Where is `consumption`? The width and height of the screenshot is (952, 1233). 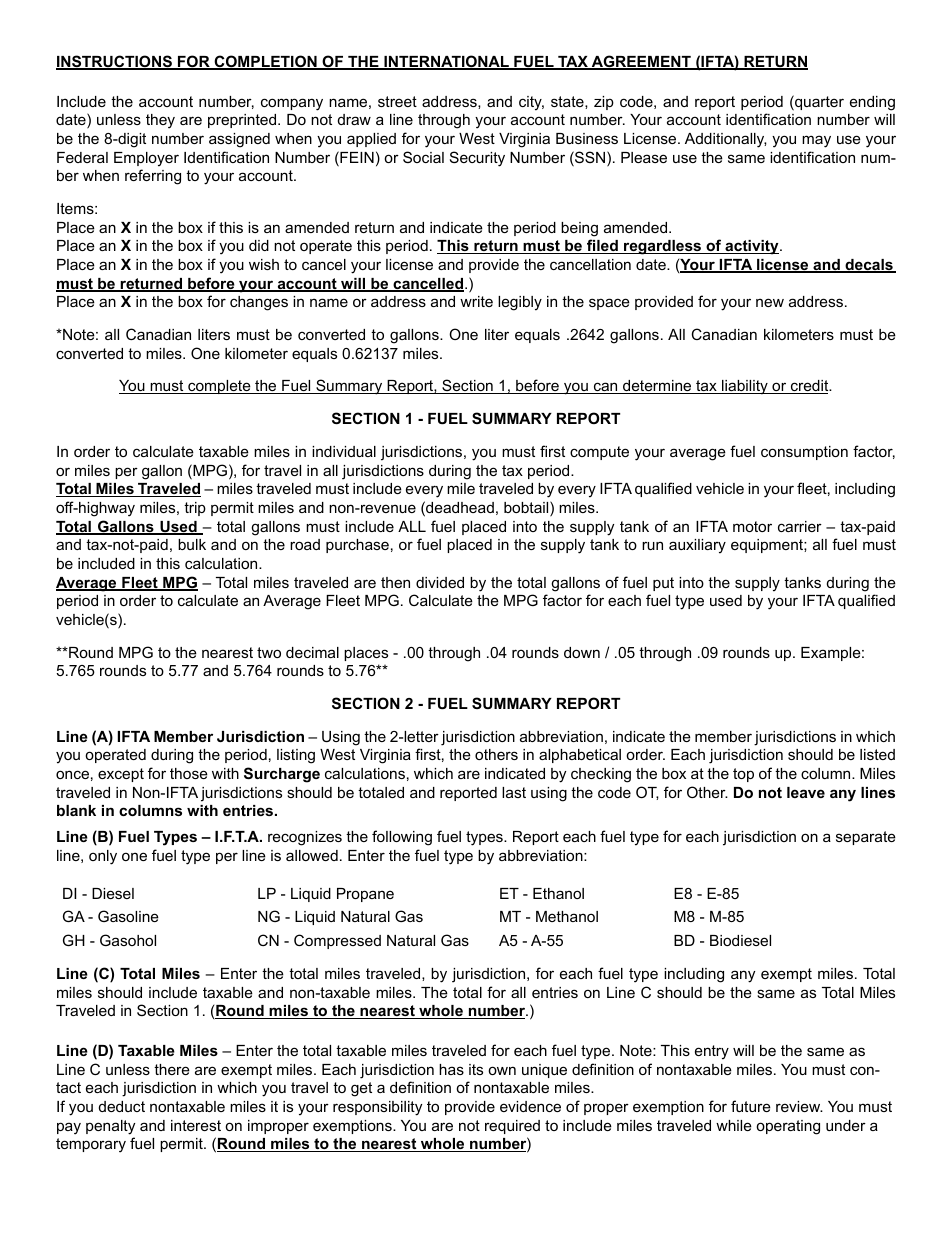
consumption is located at coordinates (804, 453).
